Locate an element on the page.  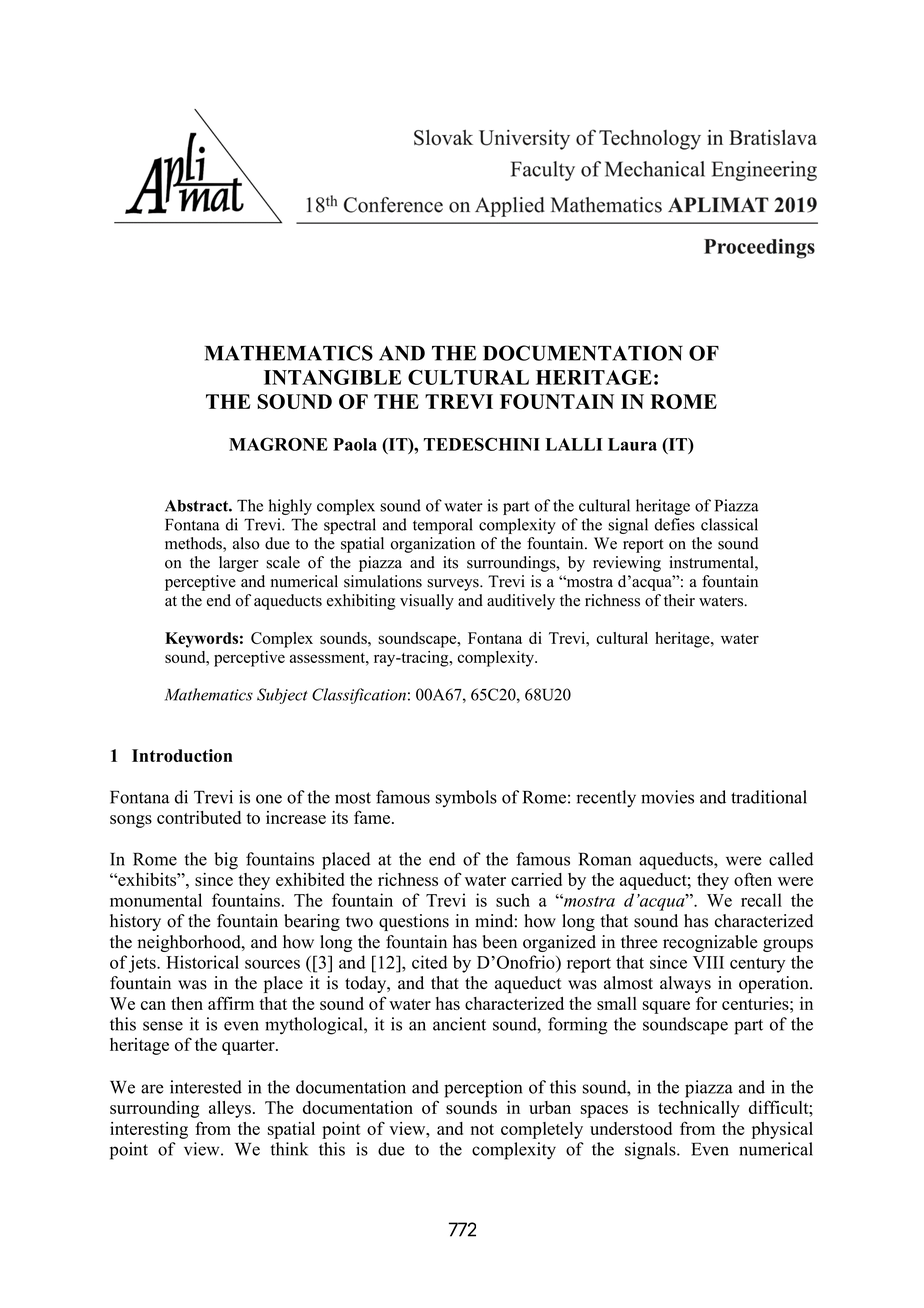
cited is located at coordinates (429, 962).
